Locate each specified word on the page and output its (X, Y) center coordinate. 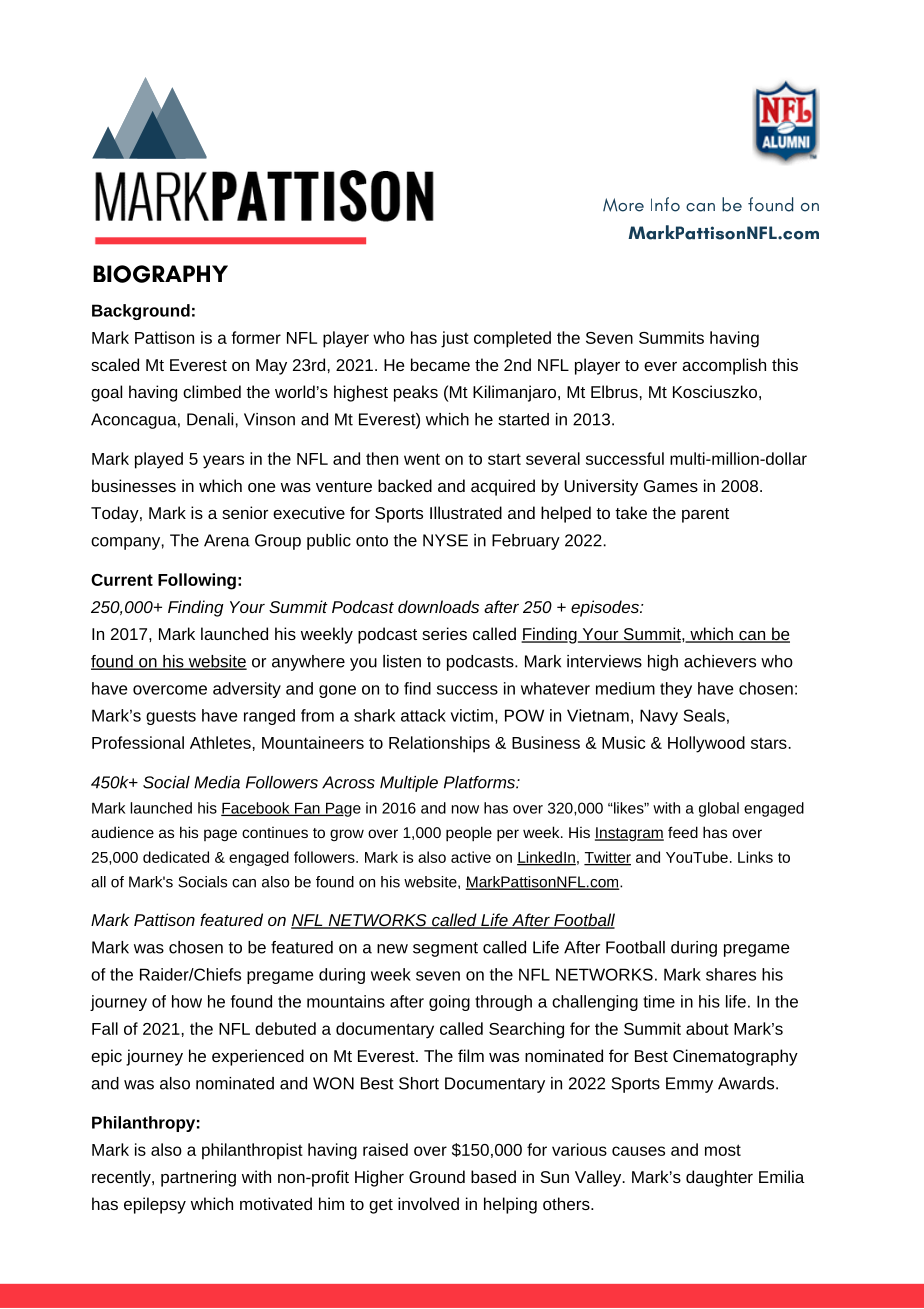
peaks (416, 393)
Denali (210, 419)
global (719, 809)
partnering (198, 1178)
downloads (438, 606)
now (465, 809)
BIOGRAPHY (160, 274)
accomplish (724, 366)
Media (217, 782)
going (449, 1003)
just (455, 339)
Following (197, 581)
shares (731, 974)
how (187, 1001)
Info (665, 204)
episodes (606, 608)
